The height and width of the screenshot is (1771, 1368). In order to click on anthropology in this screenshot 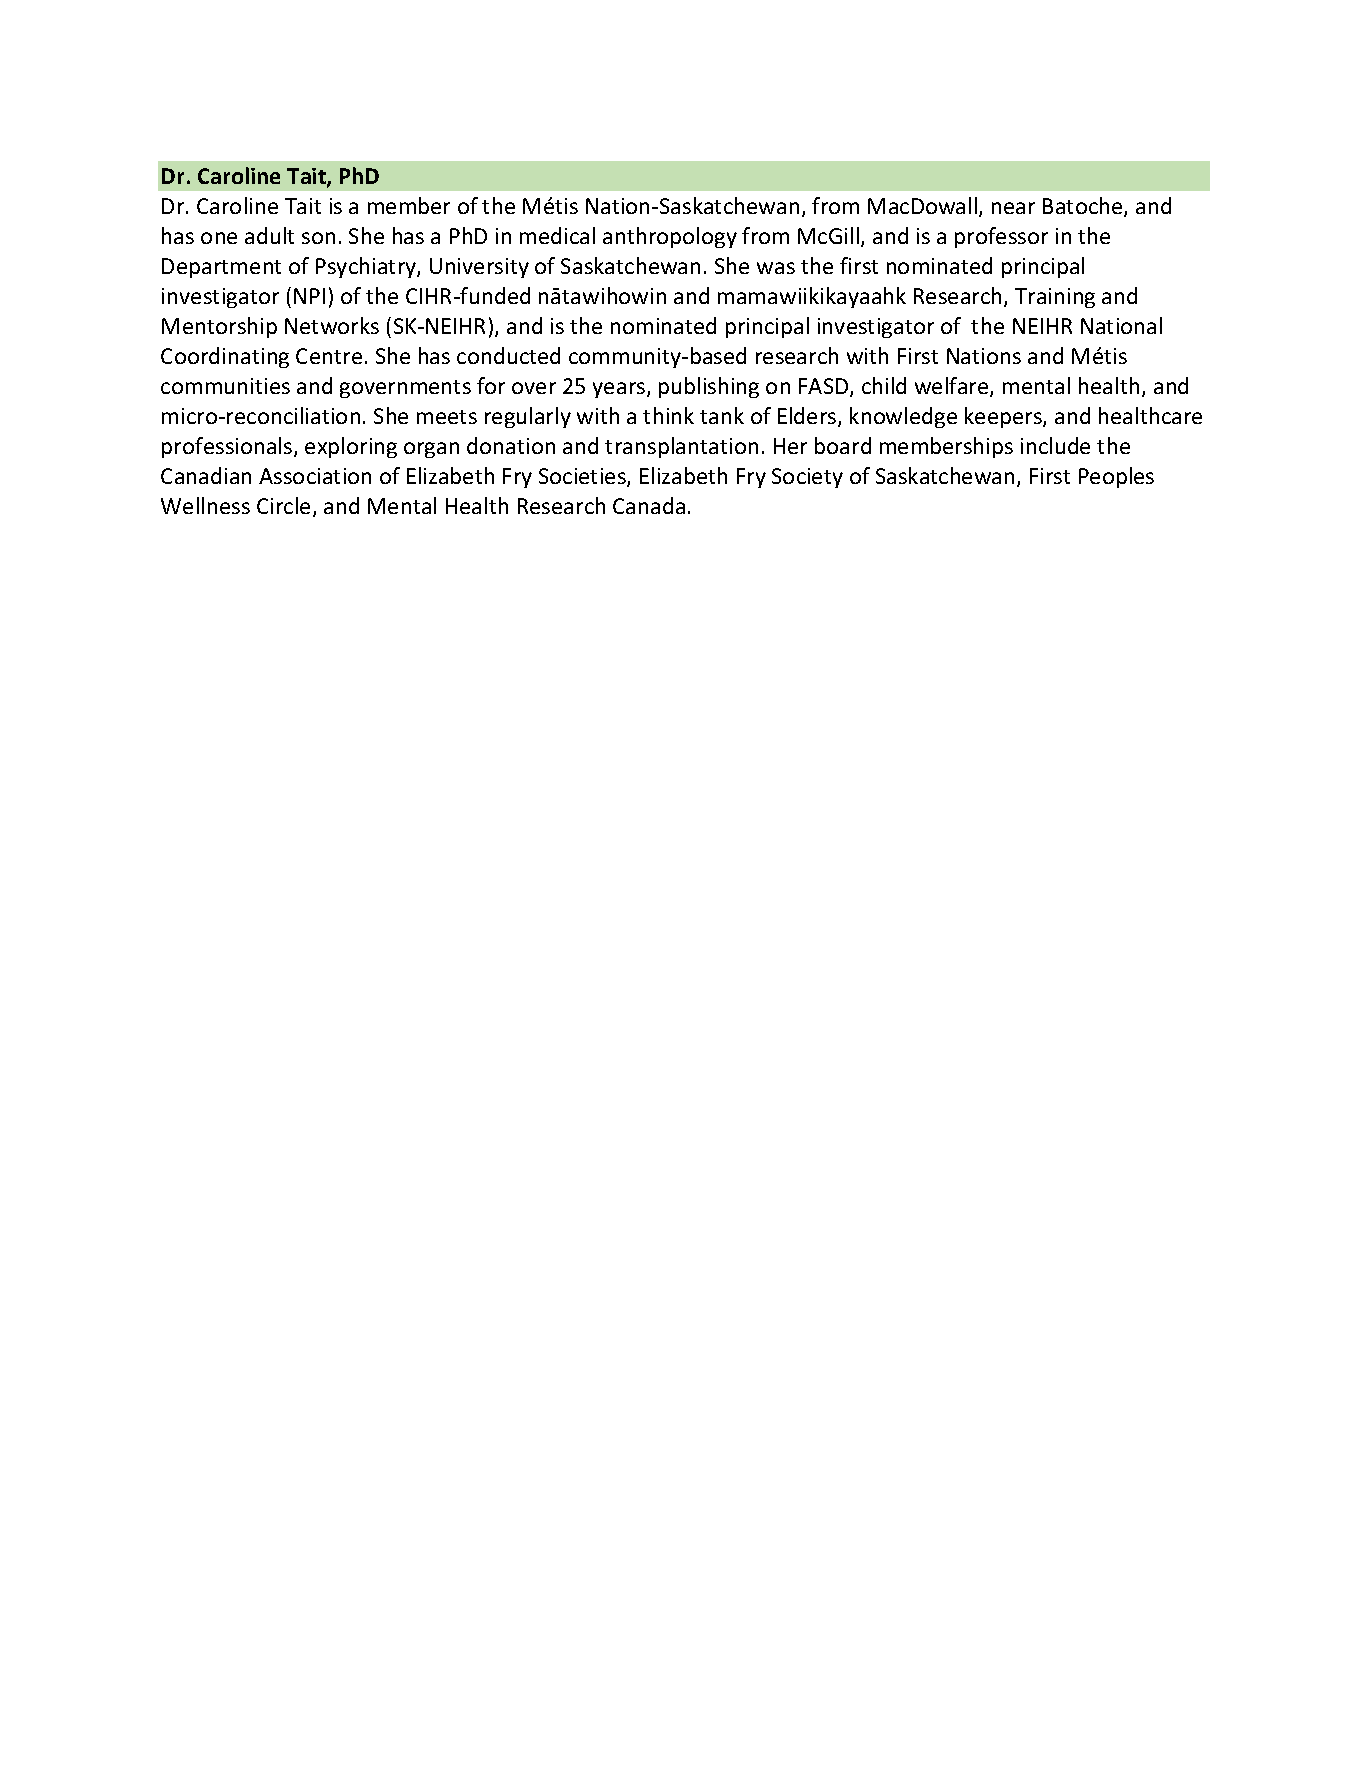, I will do `click(670, 237)`.
